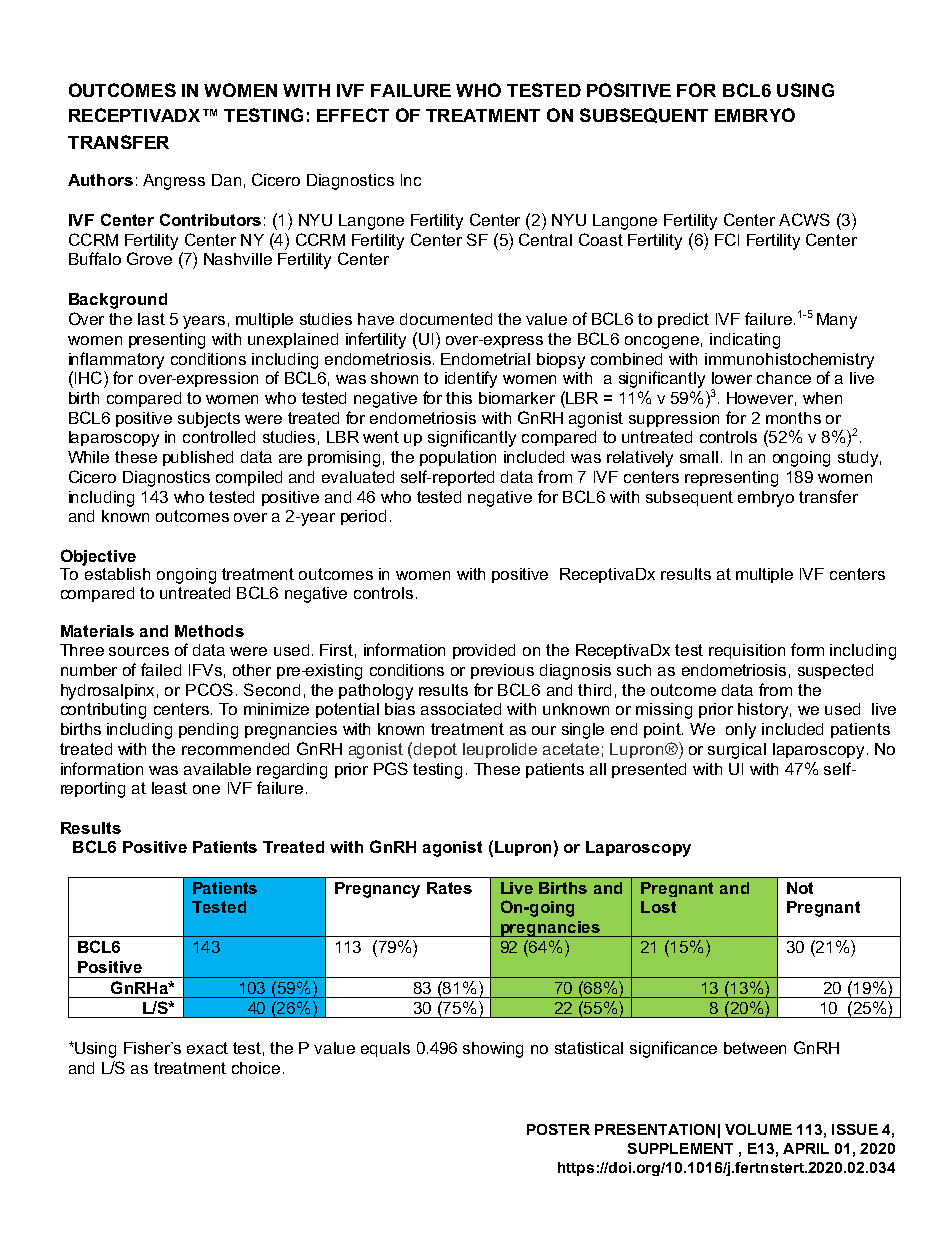 The image size is (952, 1233). I want to click on EFFECT, so click(353, 115).
